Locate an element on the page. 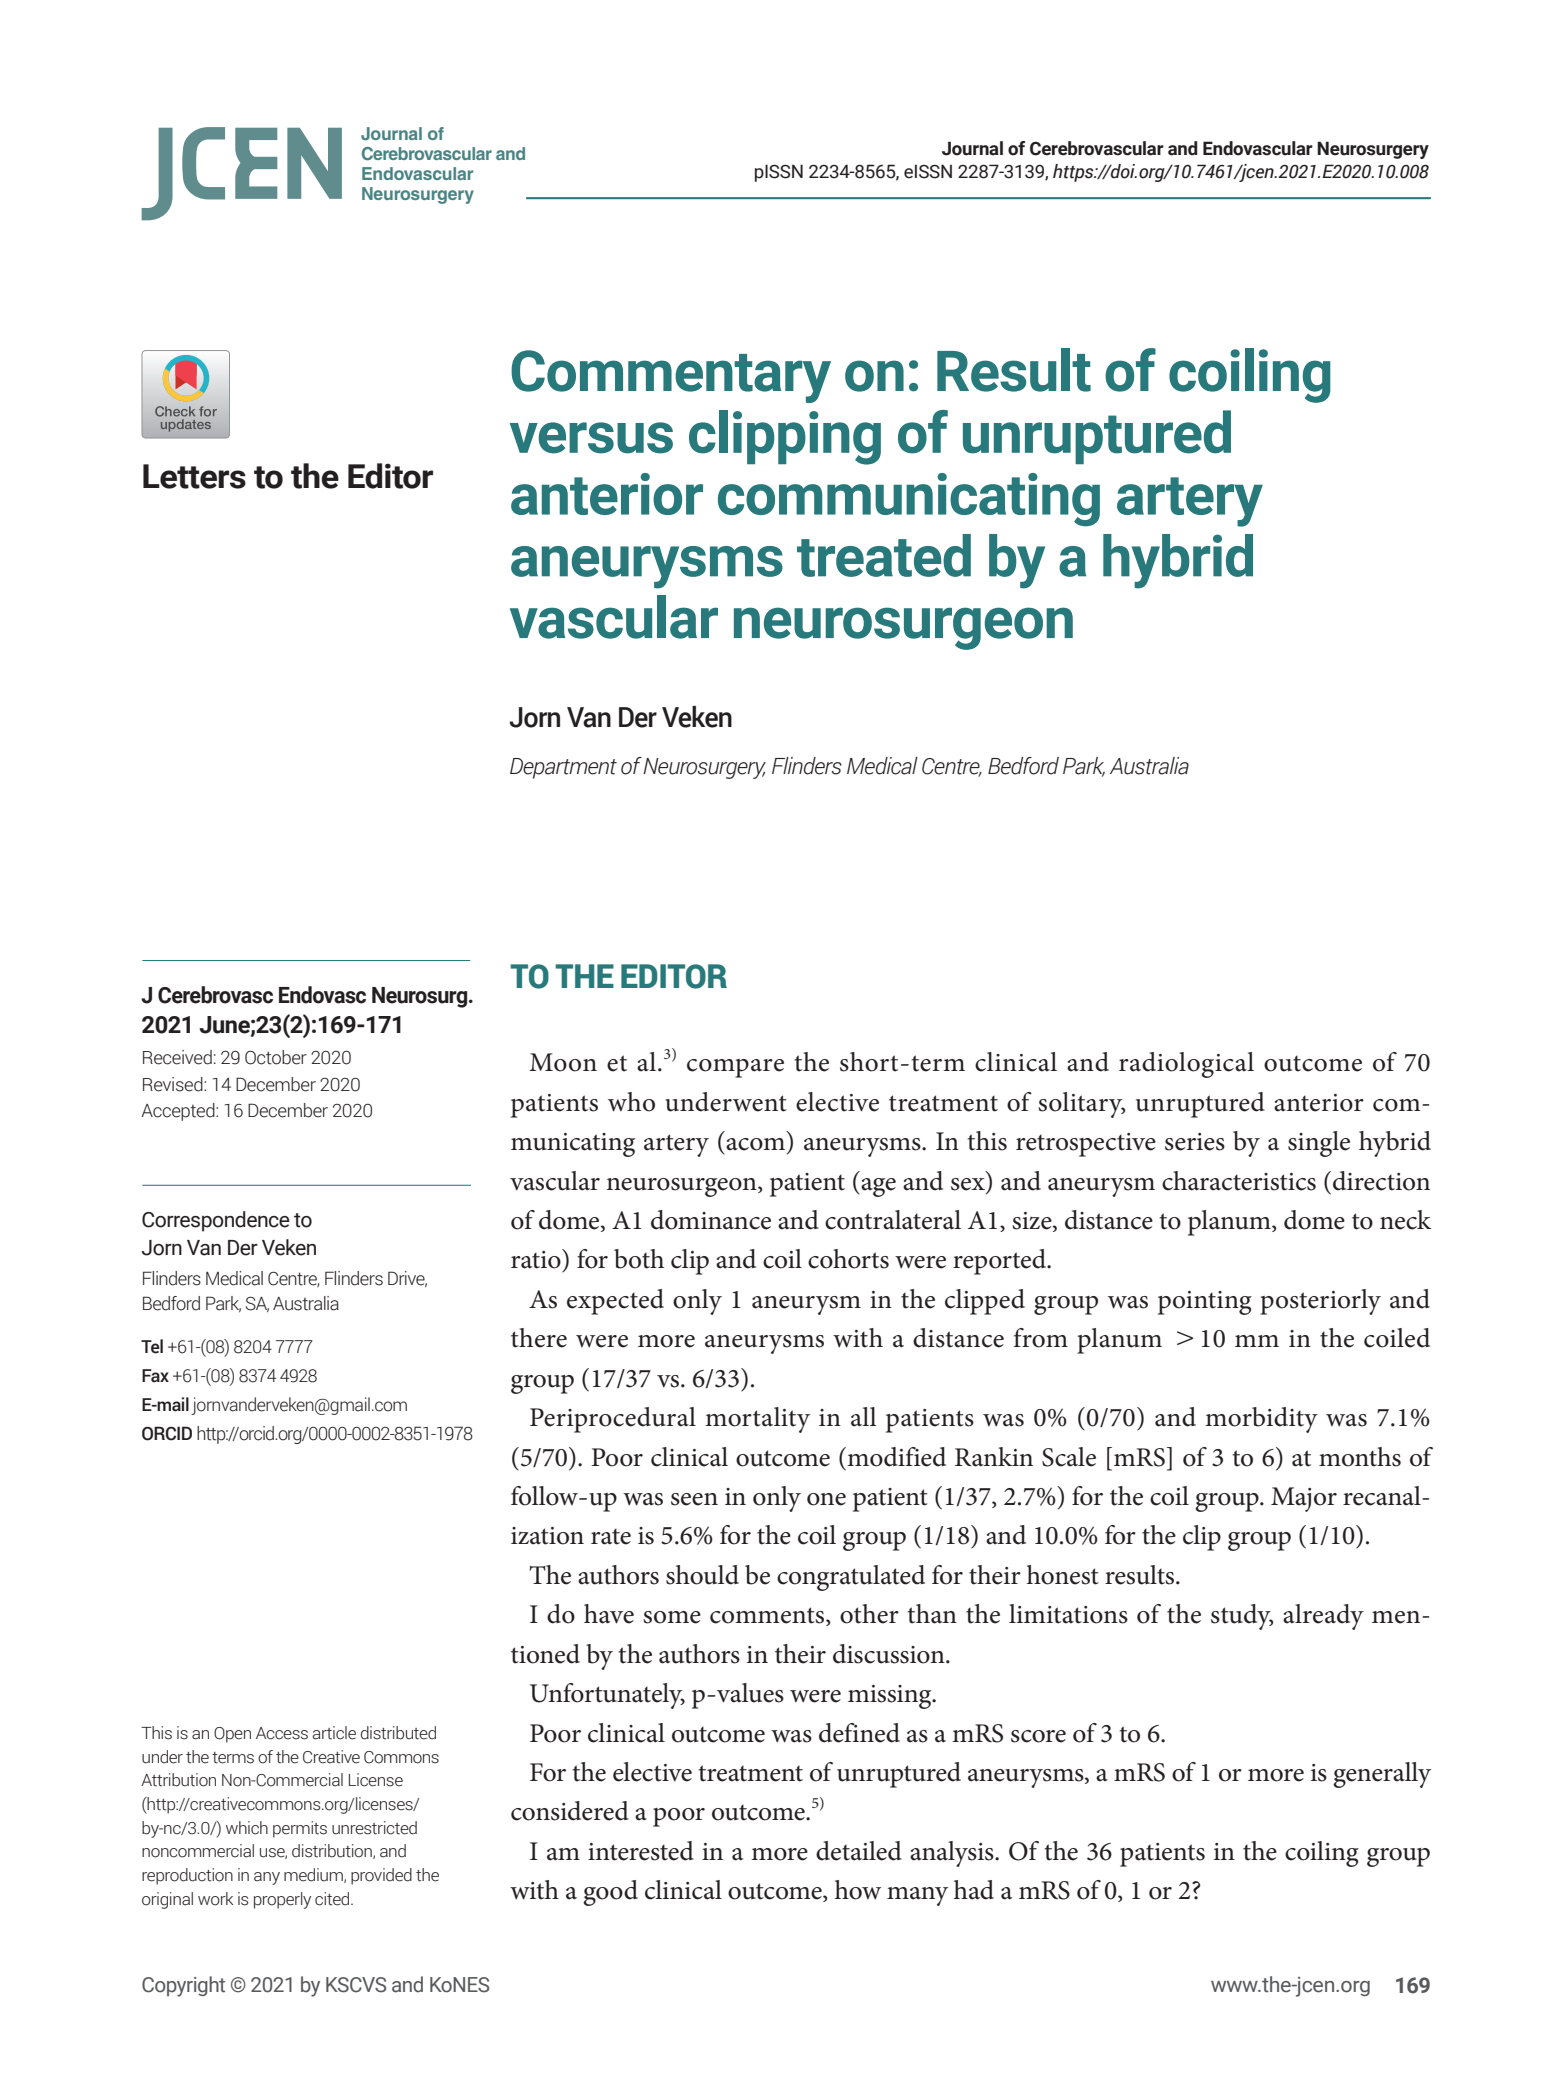 This page has width=1565, height=2086. Commentary is located at coordinates (671, 376).
